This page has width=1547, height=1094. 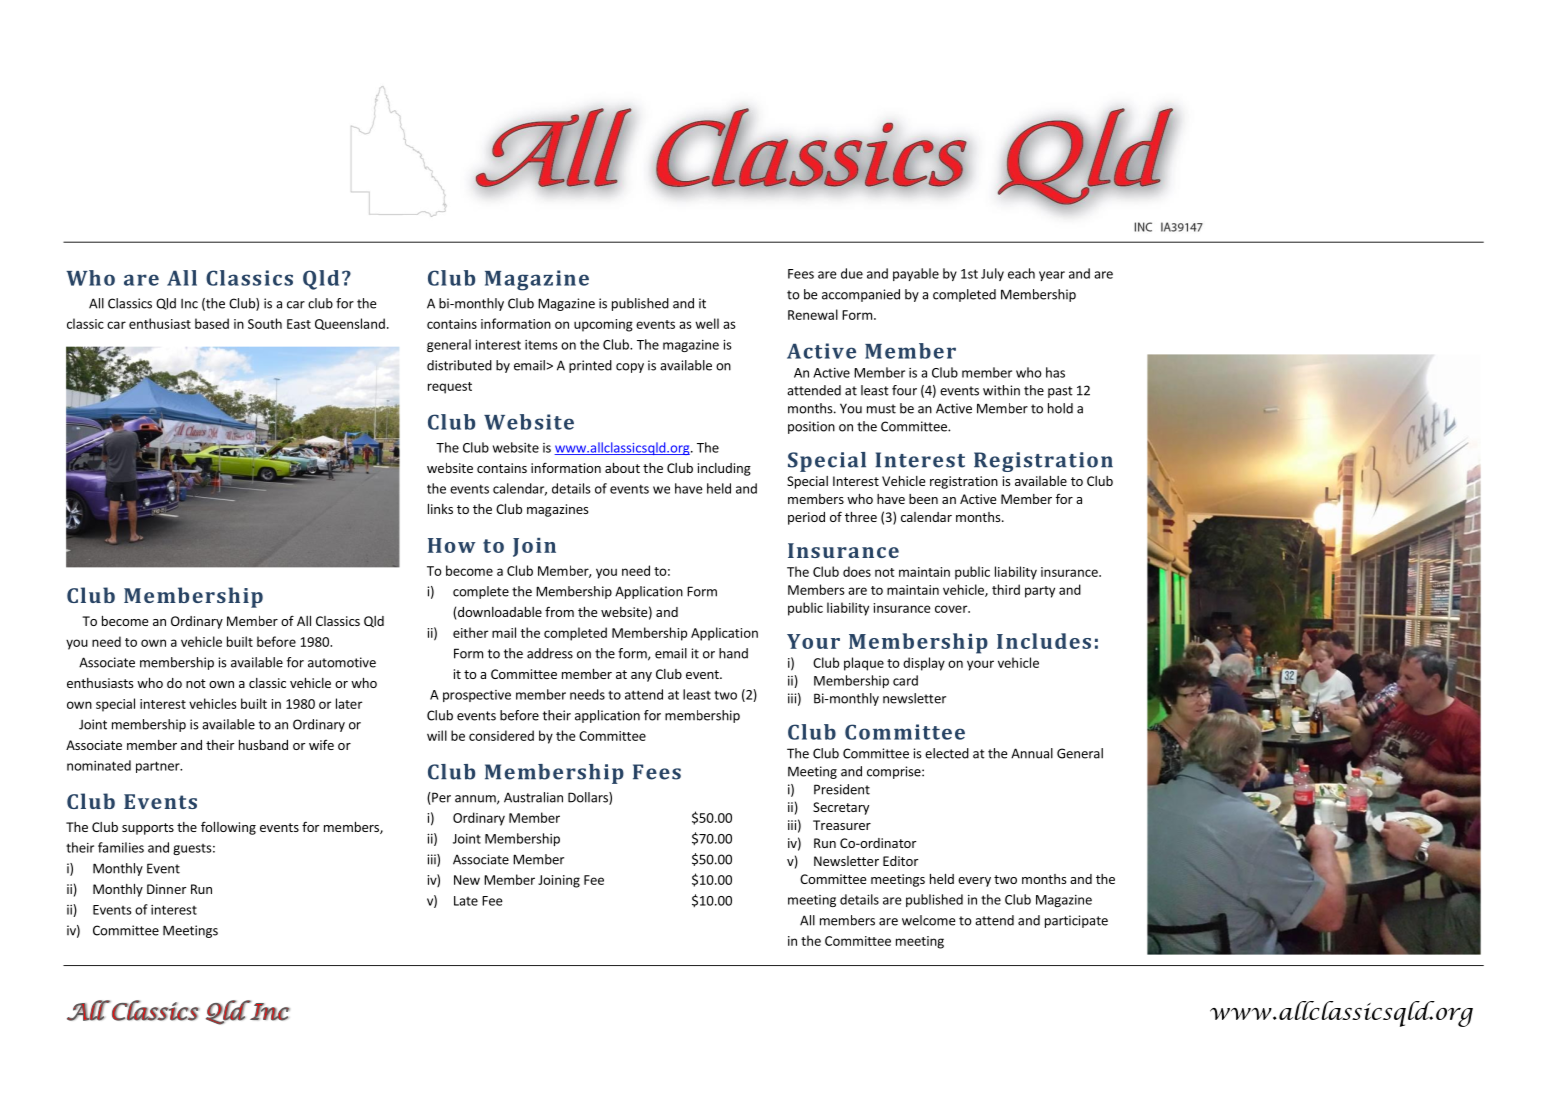 What do you see at coordinates (166, 889) in the page?
I see `Dinner` at bounding box center [166, 889].
